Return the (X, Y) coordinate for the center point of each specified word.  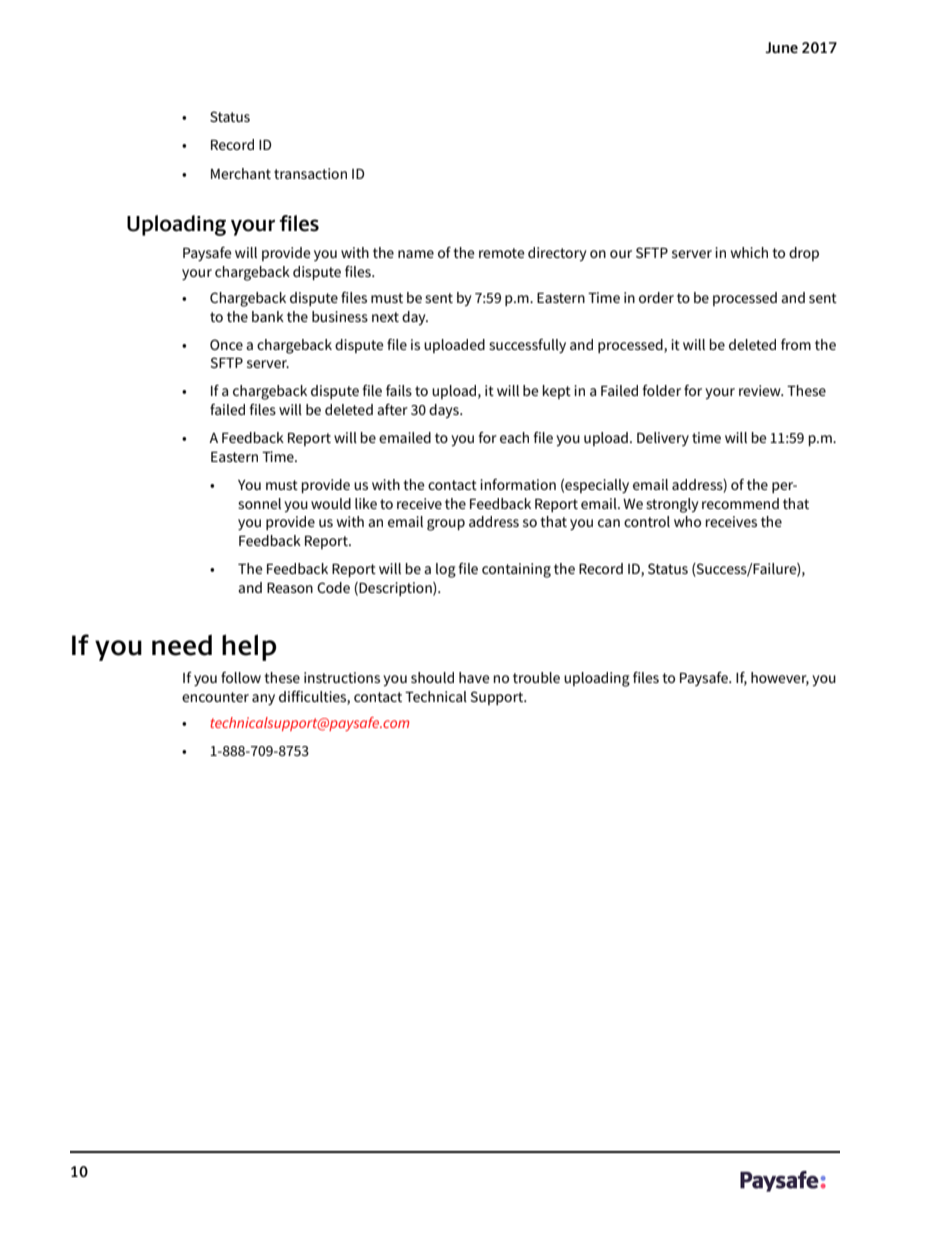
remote (502, 253)
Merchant (241, 173)
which (749, 252)
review (761, 390)
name (416, 254)
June (781, 47)
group (446, 525)
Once (226, 344)
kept (557, 392)
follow (241, 677)
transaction (310, 173)
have (474, 677)
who (687, 521)
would (331, 503)
